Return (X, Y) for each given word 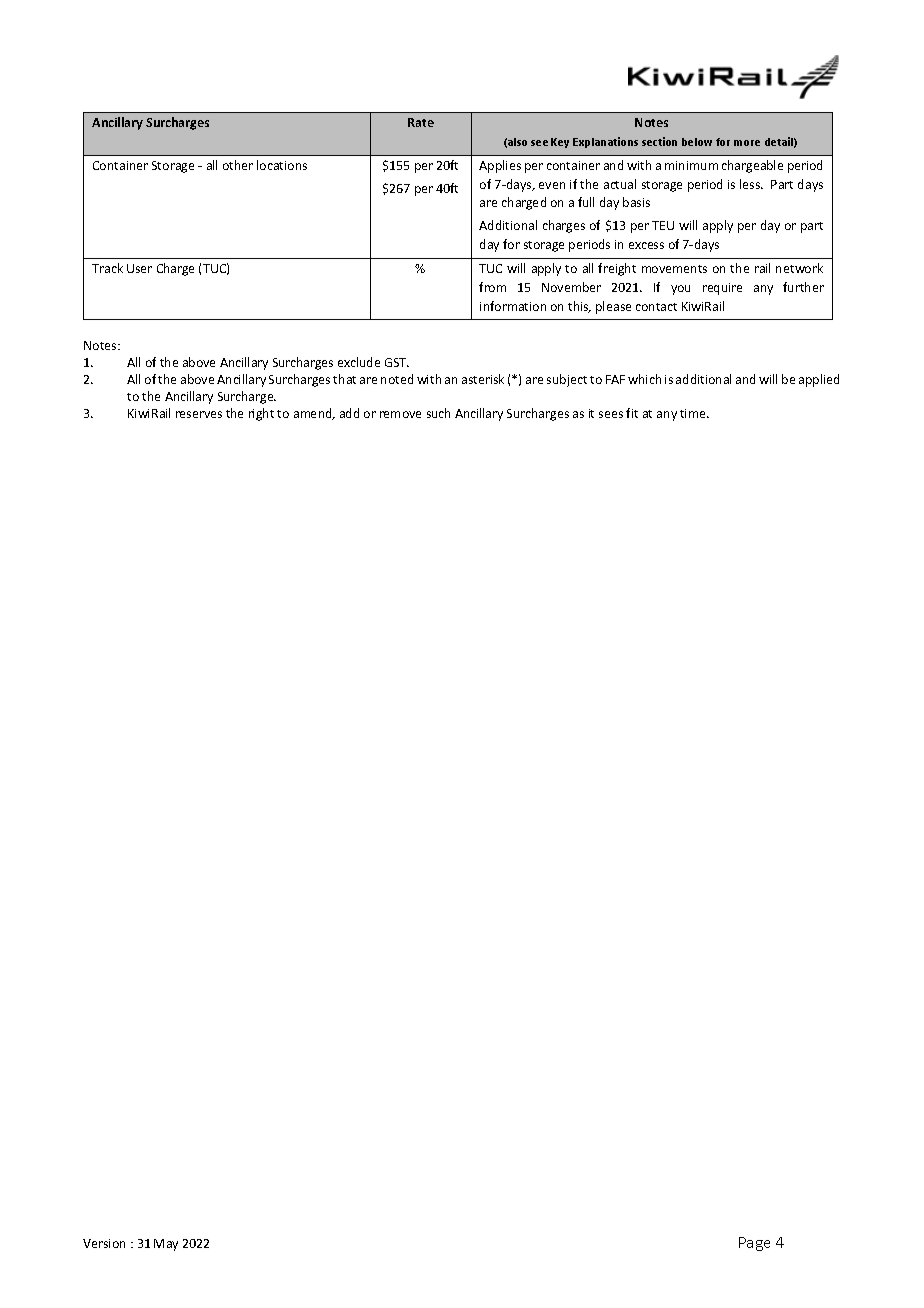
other (238, 165)
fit (632, 413)
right (261, 414)
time (694, 413)
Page (754, 1244)
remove (400, 414)
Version (104, 1243)
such (438, 413)
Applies (500, 166)
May (166, 1245)
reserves (199, 414)
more (747, 143)
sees (611, 414)
